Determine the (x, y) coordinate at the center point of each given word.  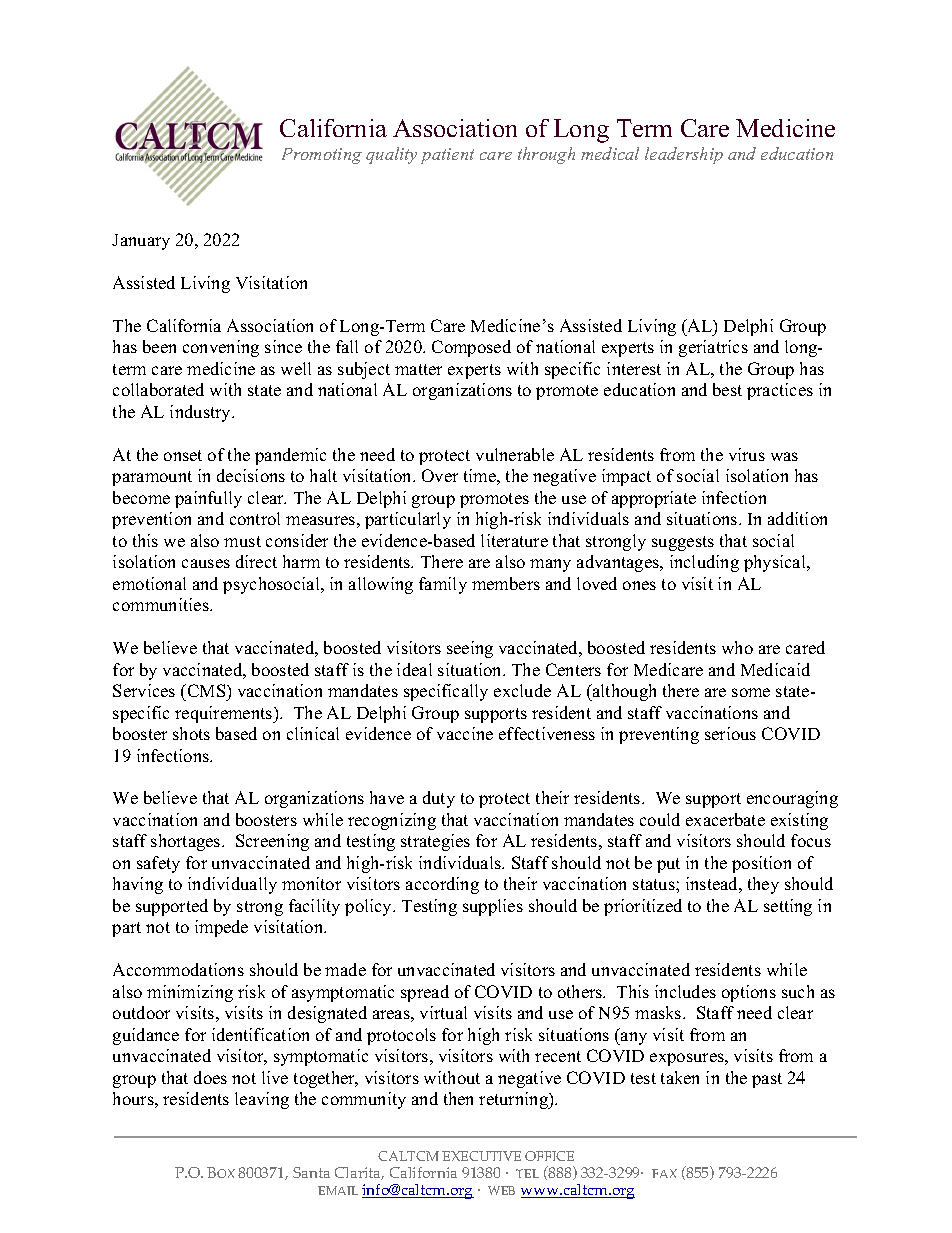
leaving (262, 1100)
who (737, 647)
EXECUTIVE (481, 1156)
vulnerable (515, 454)
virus (747, 454)
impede (221, 928)
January (141, 242)
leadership (684, 155)
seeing (470, 649)
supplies (493, 907)
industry (201, 413)
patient (447, 156)
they (763, 885)
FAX (664, 1173)
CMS (206, 690)
